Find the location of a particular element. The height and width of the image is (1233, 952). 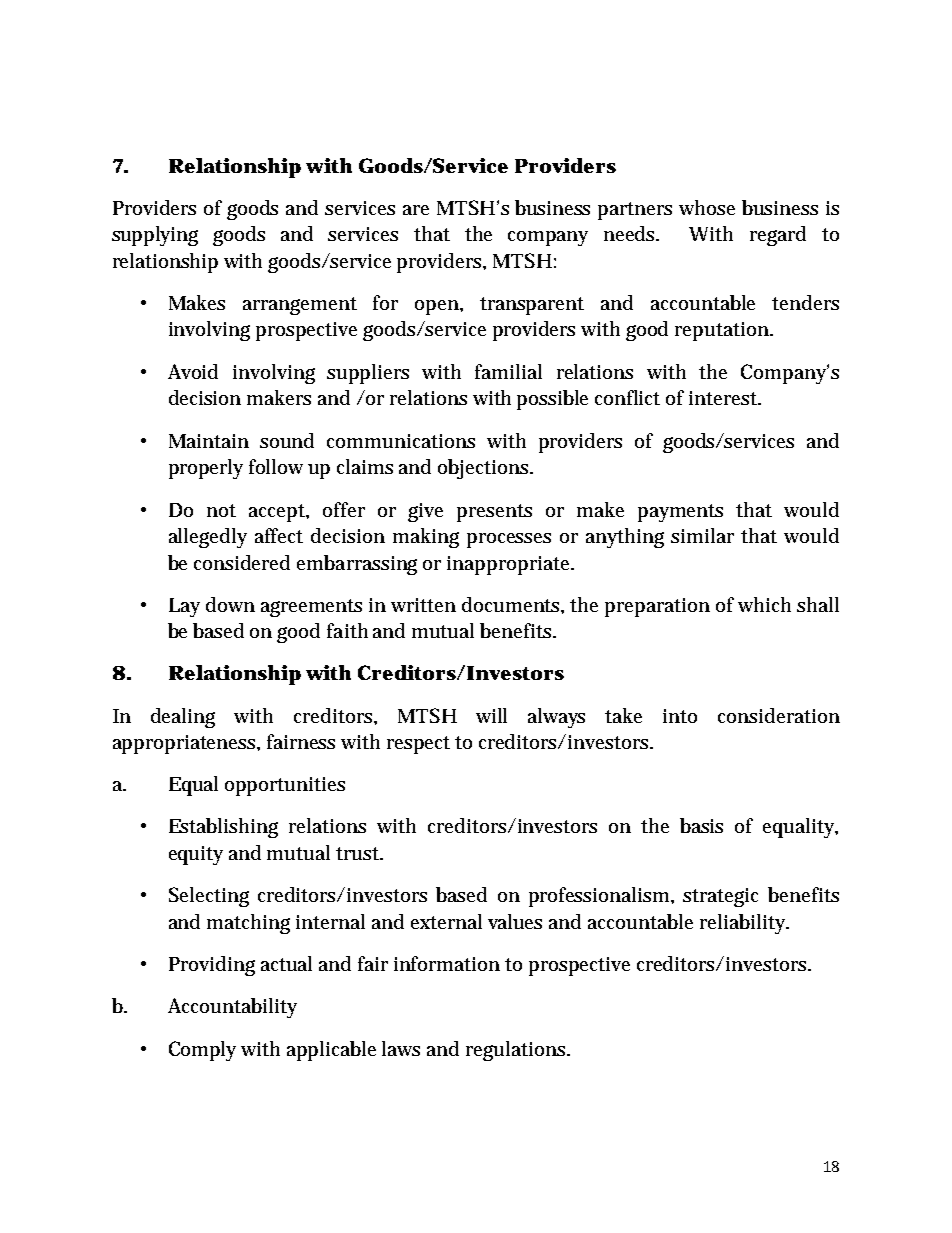

will is located at coordinates (491, 715).
